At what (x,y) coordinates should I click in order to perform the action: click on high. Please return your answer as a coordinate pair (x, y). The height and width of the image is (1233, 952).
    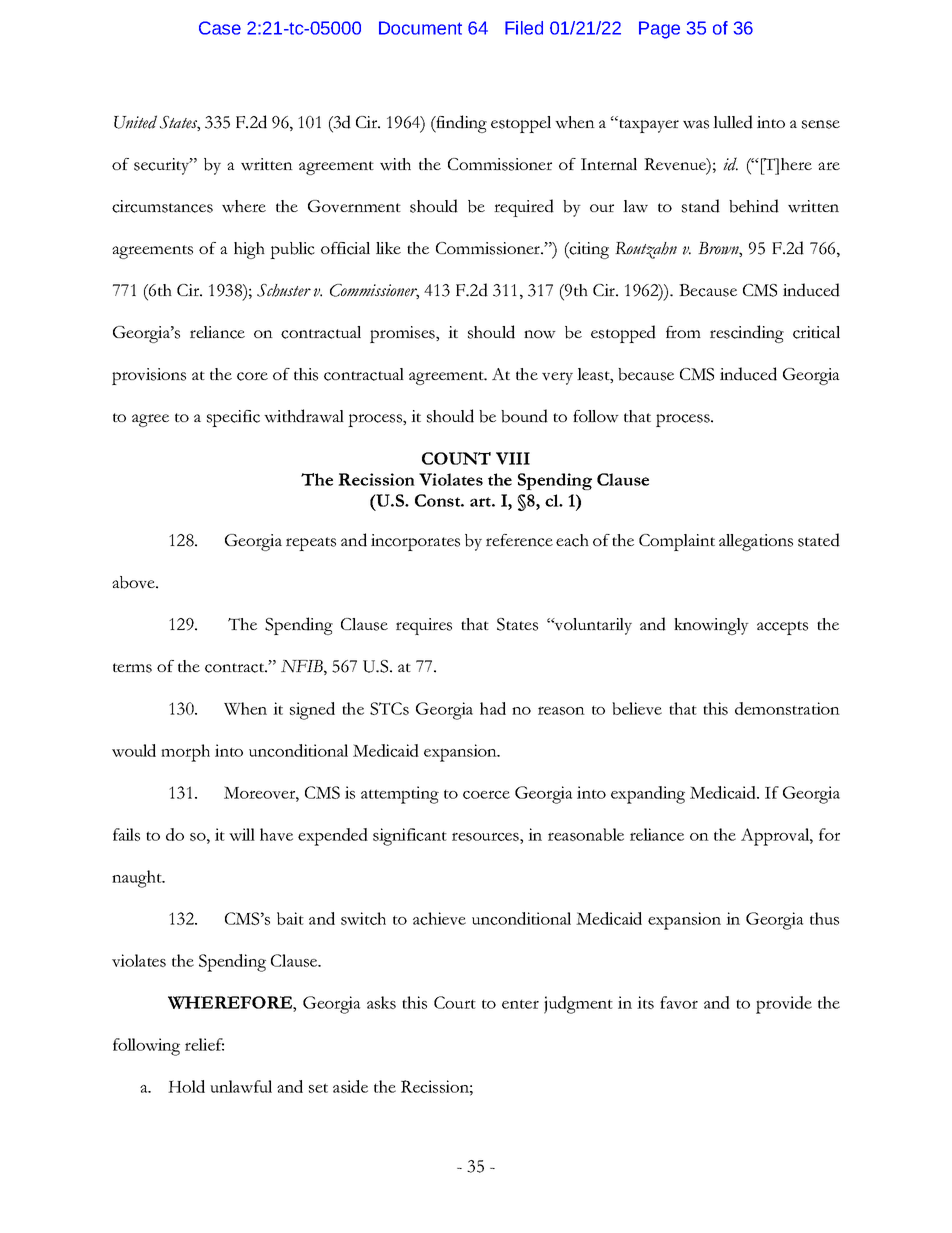
    Looking at the image, I should click on (249, 250).
